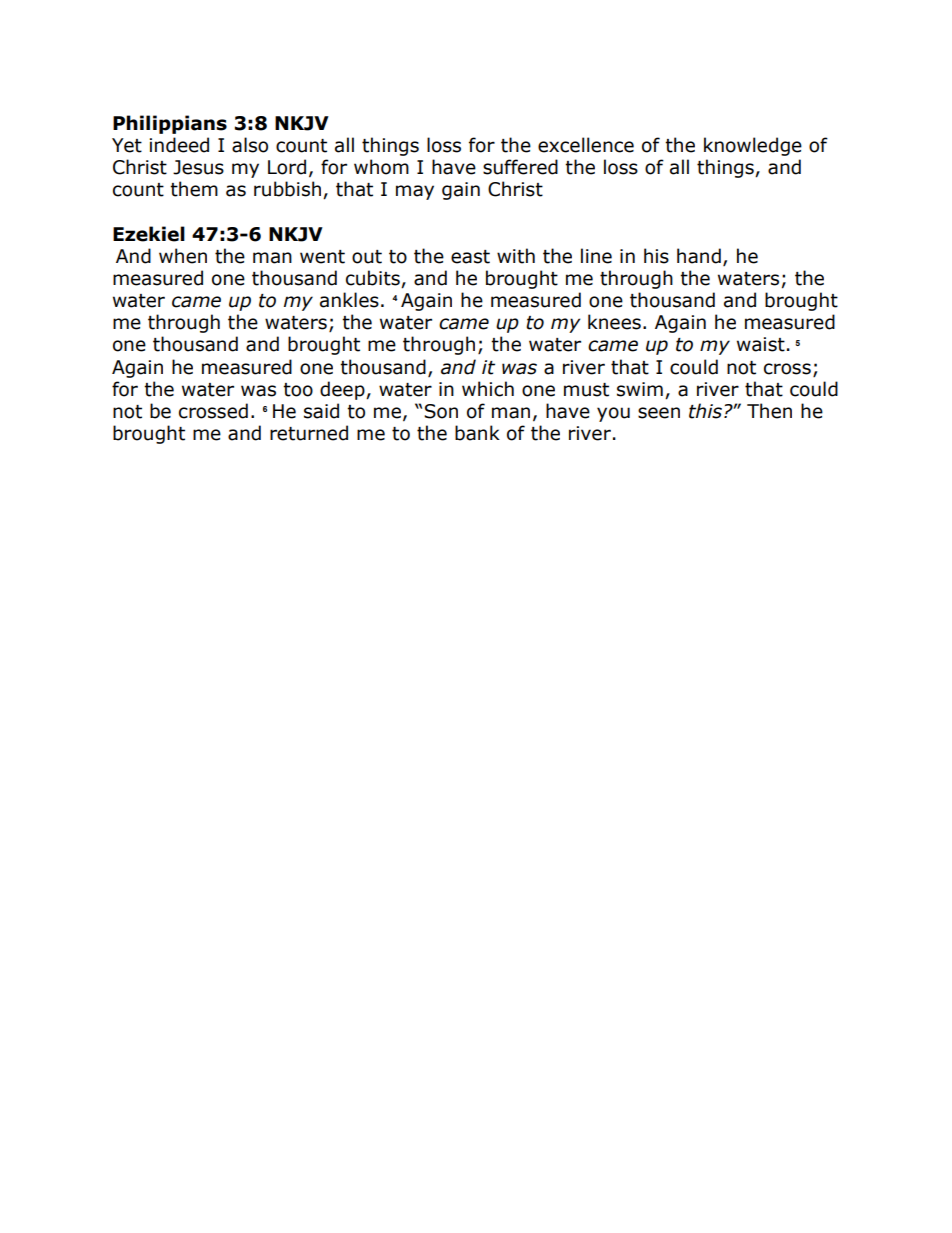 The width and height of the document is (952, 1233). What do you see at coordinates (477, 433) in the document?
I see `bank` at bounding box center [477, 433].
